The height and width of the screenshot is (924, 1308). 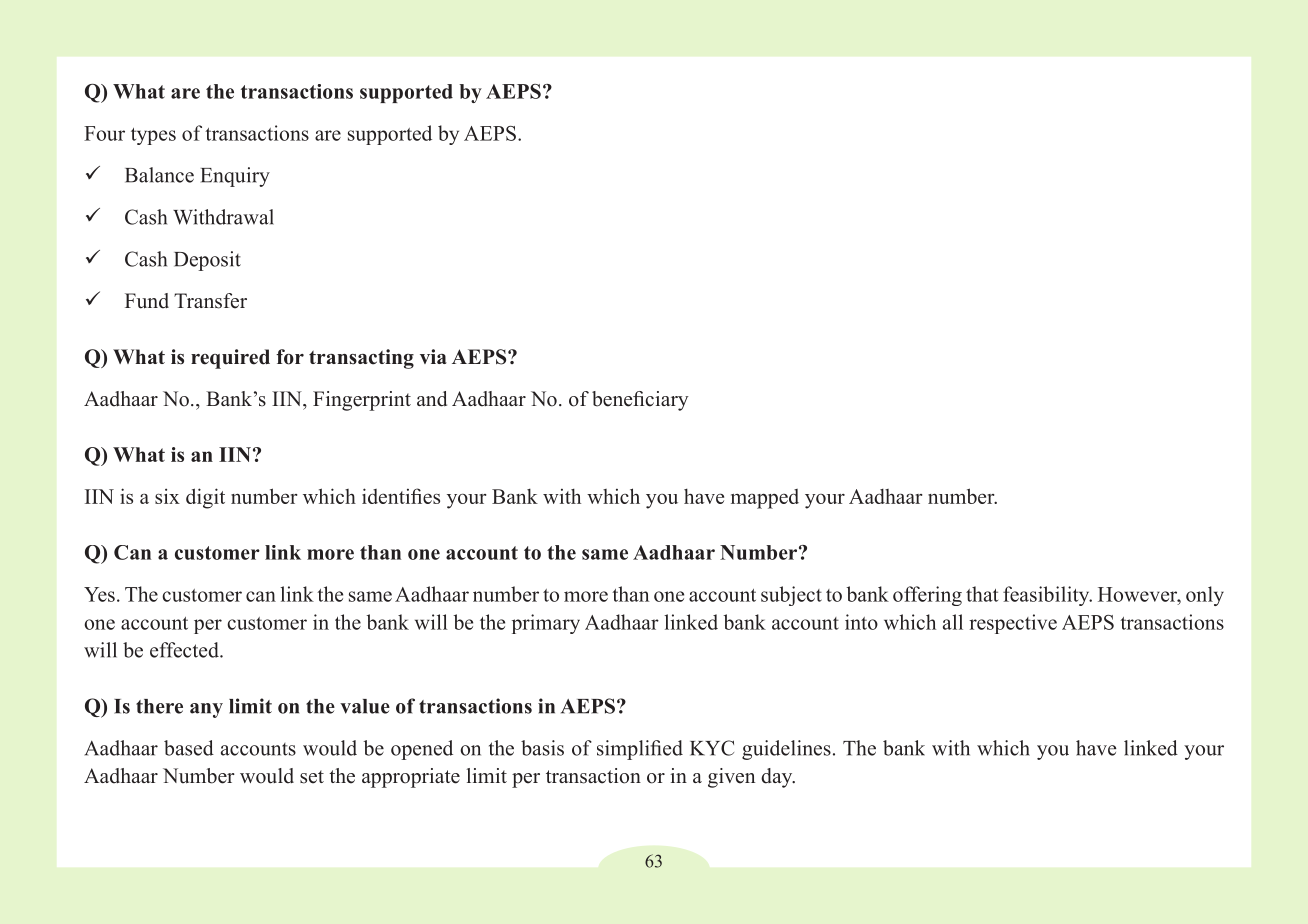 I want to click on respective, so click(x=1013, y=624).
